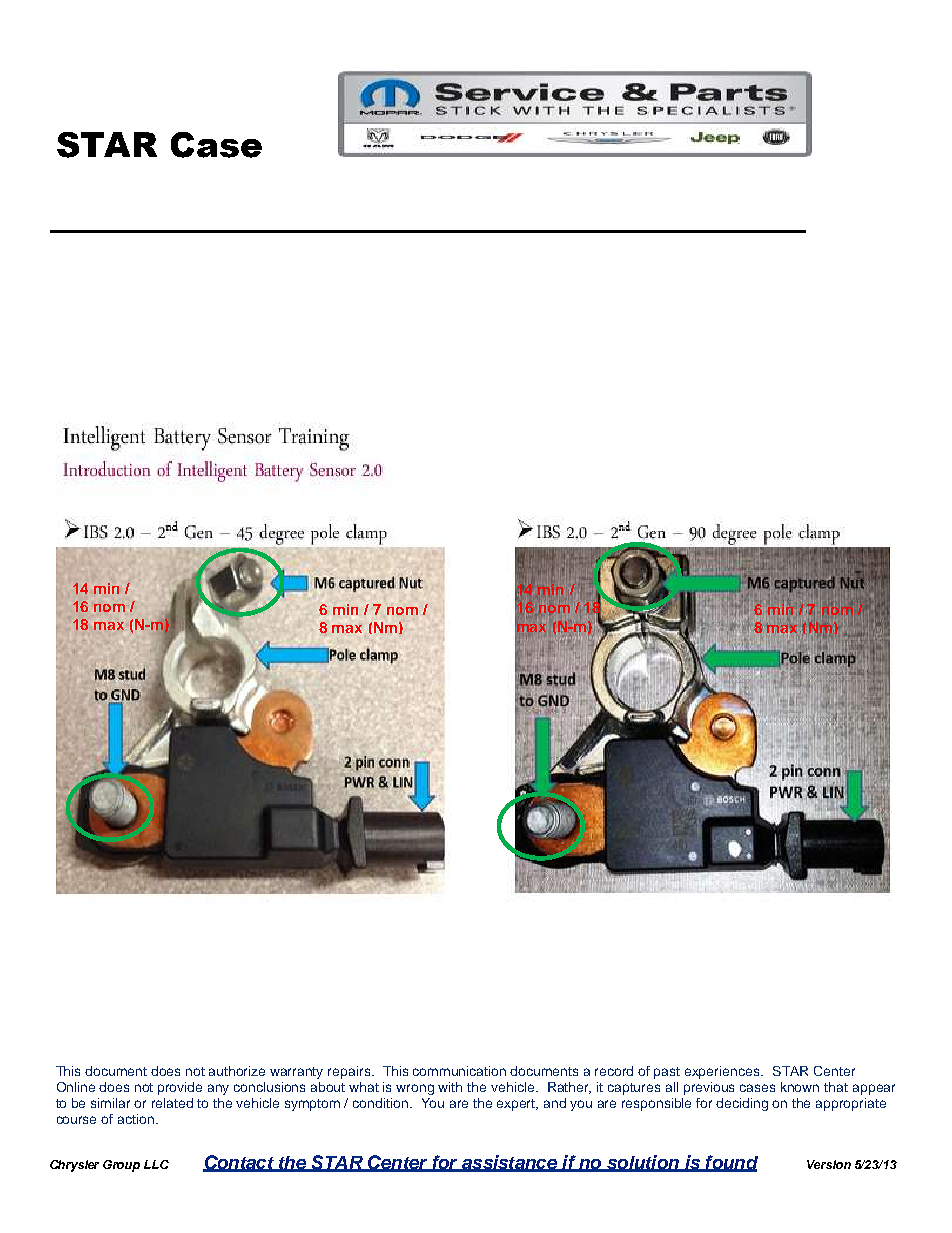  Describe the element at coordinates (829, 1164) in the document. I see `Version` at that location.
